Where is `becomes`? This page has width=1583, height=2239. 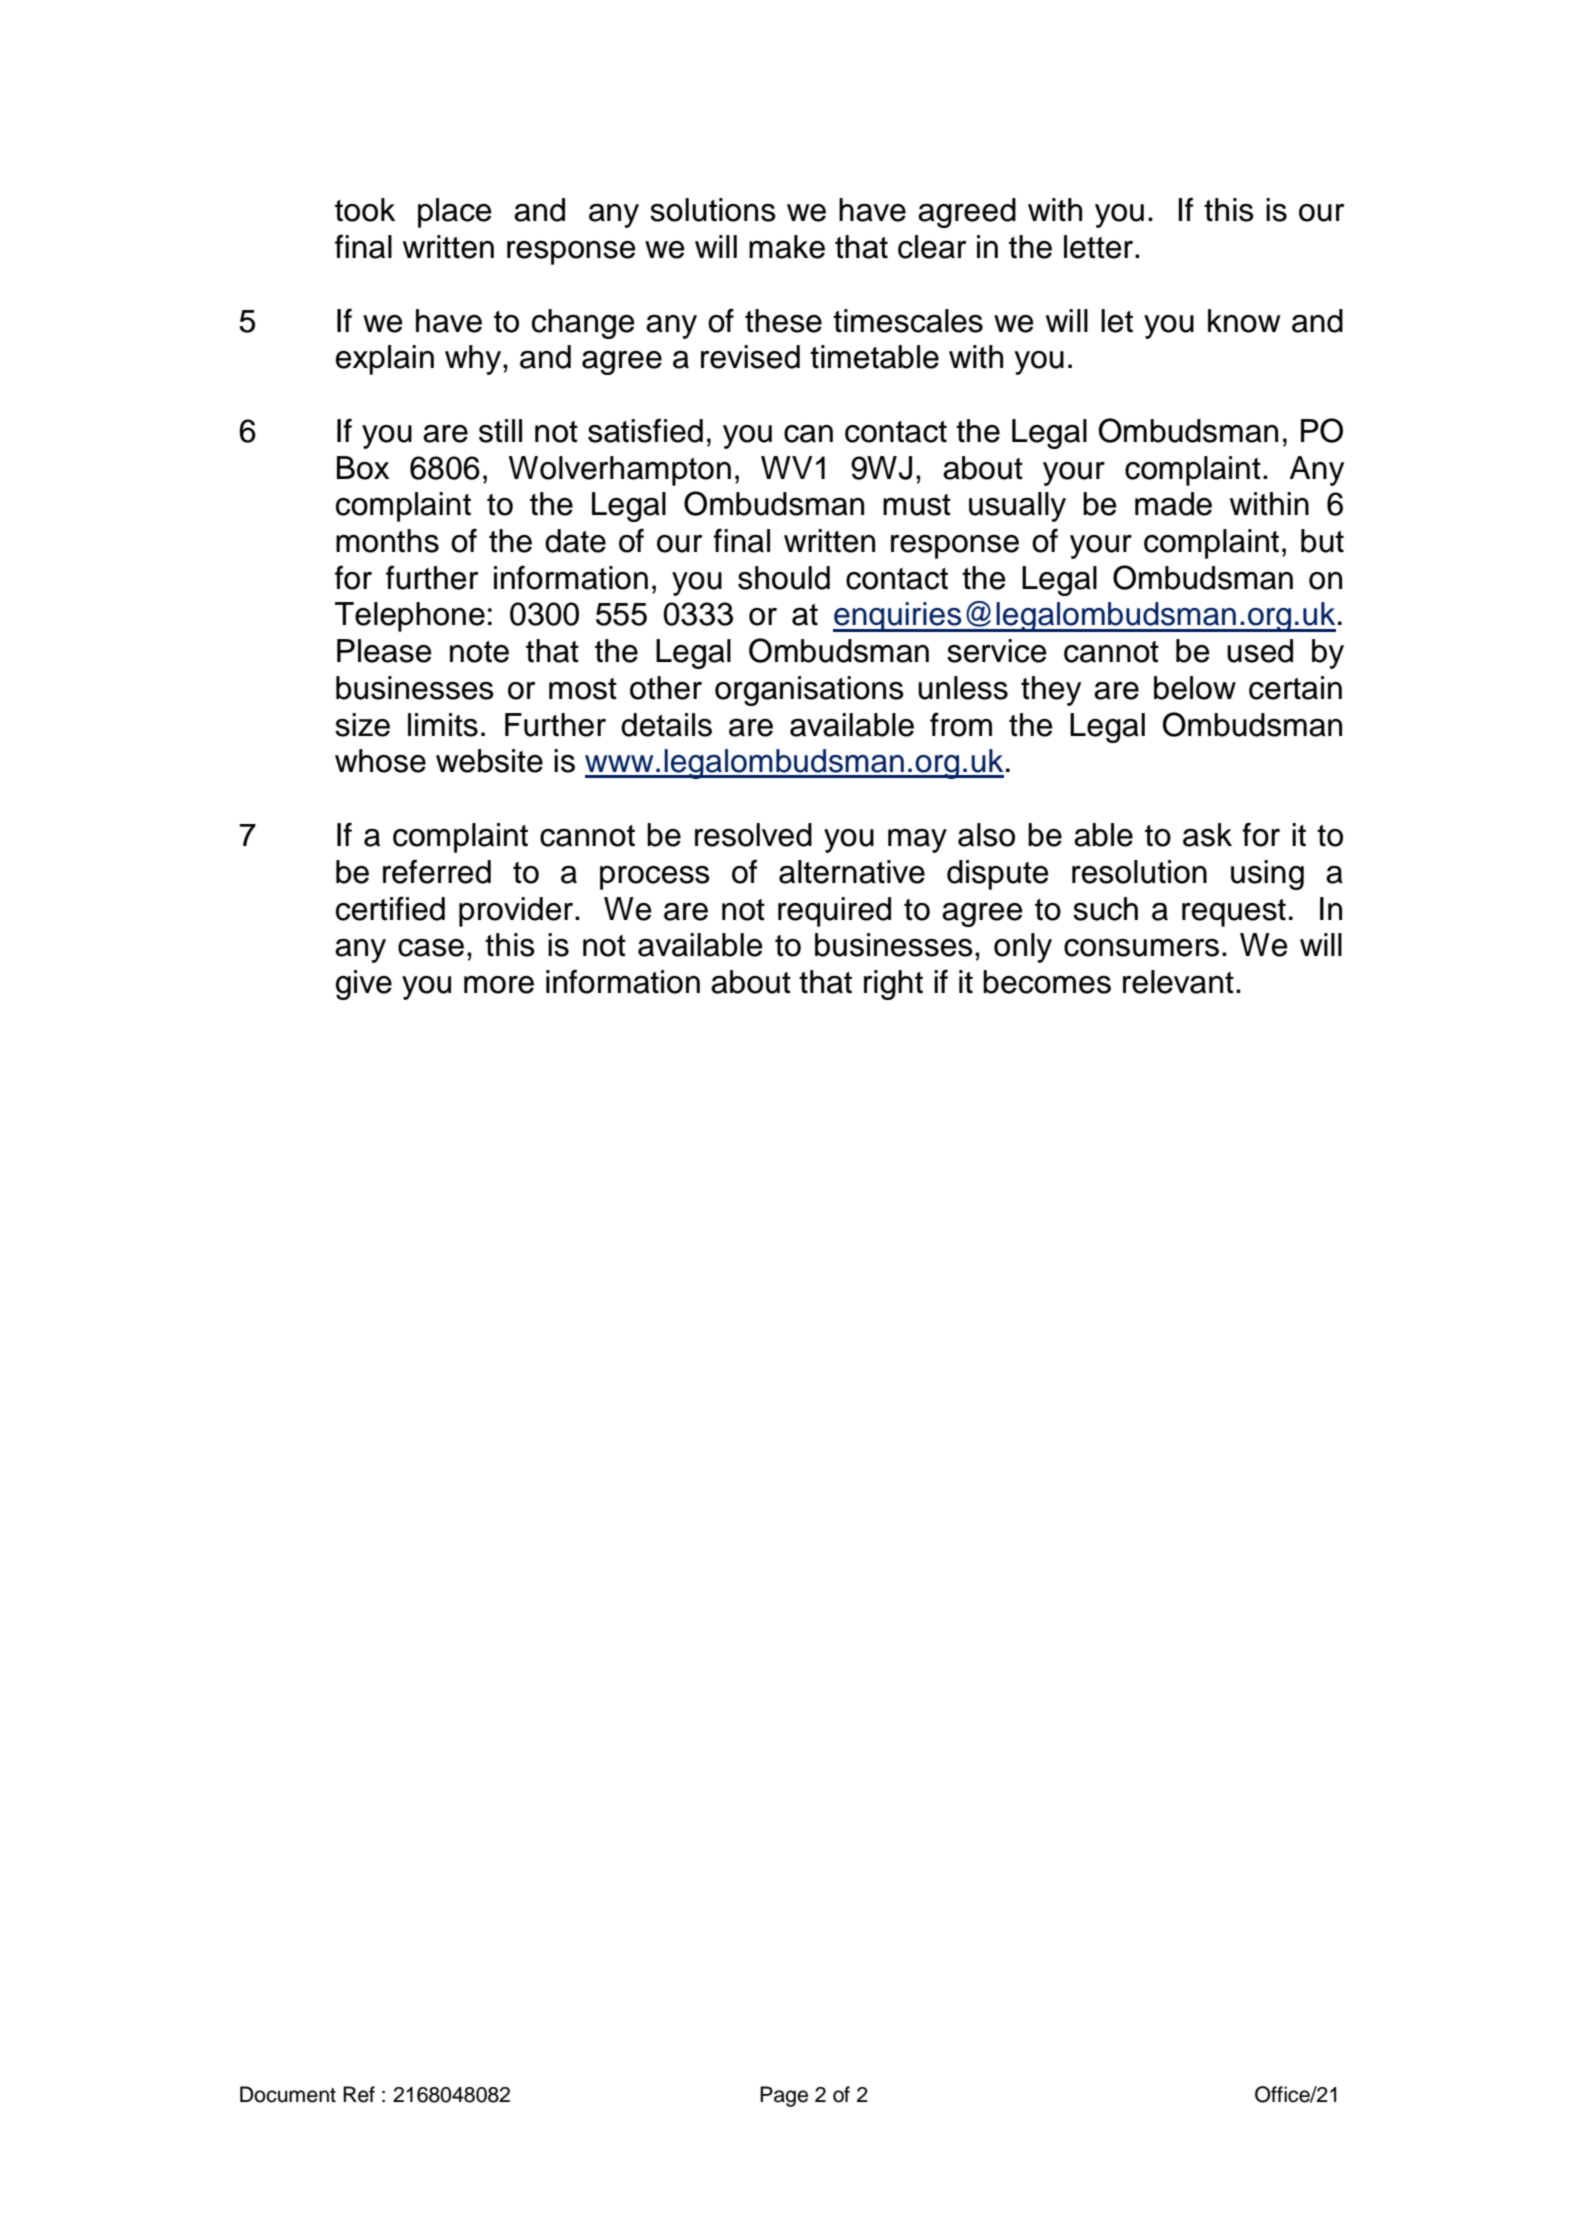
becomes is located at coordinates (1047, 982).
